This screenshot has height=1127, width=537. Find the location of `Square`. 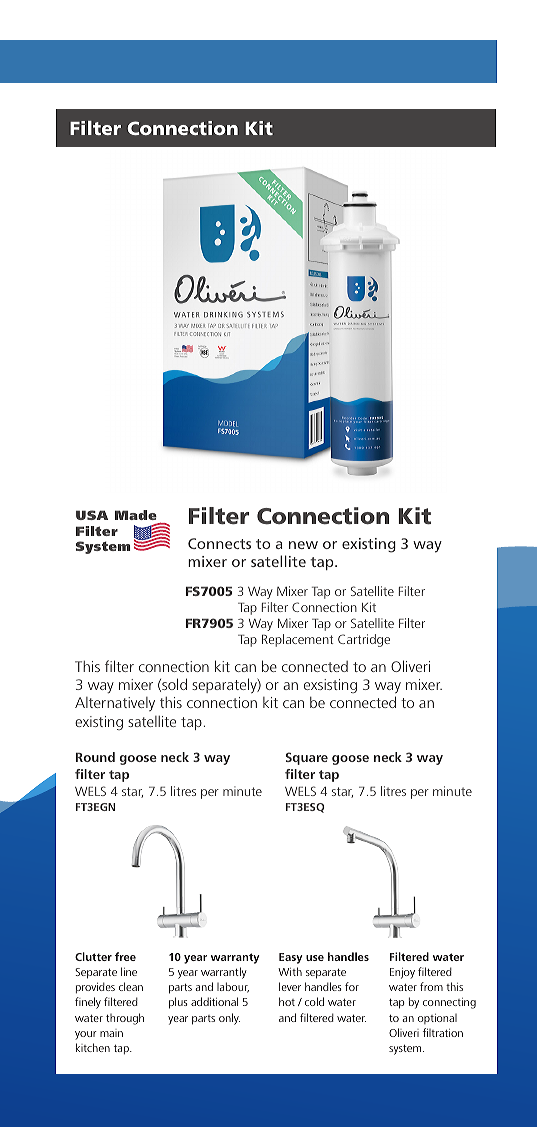

Square is located at coordinates (307, 758).
